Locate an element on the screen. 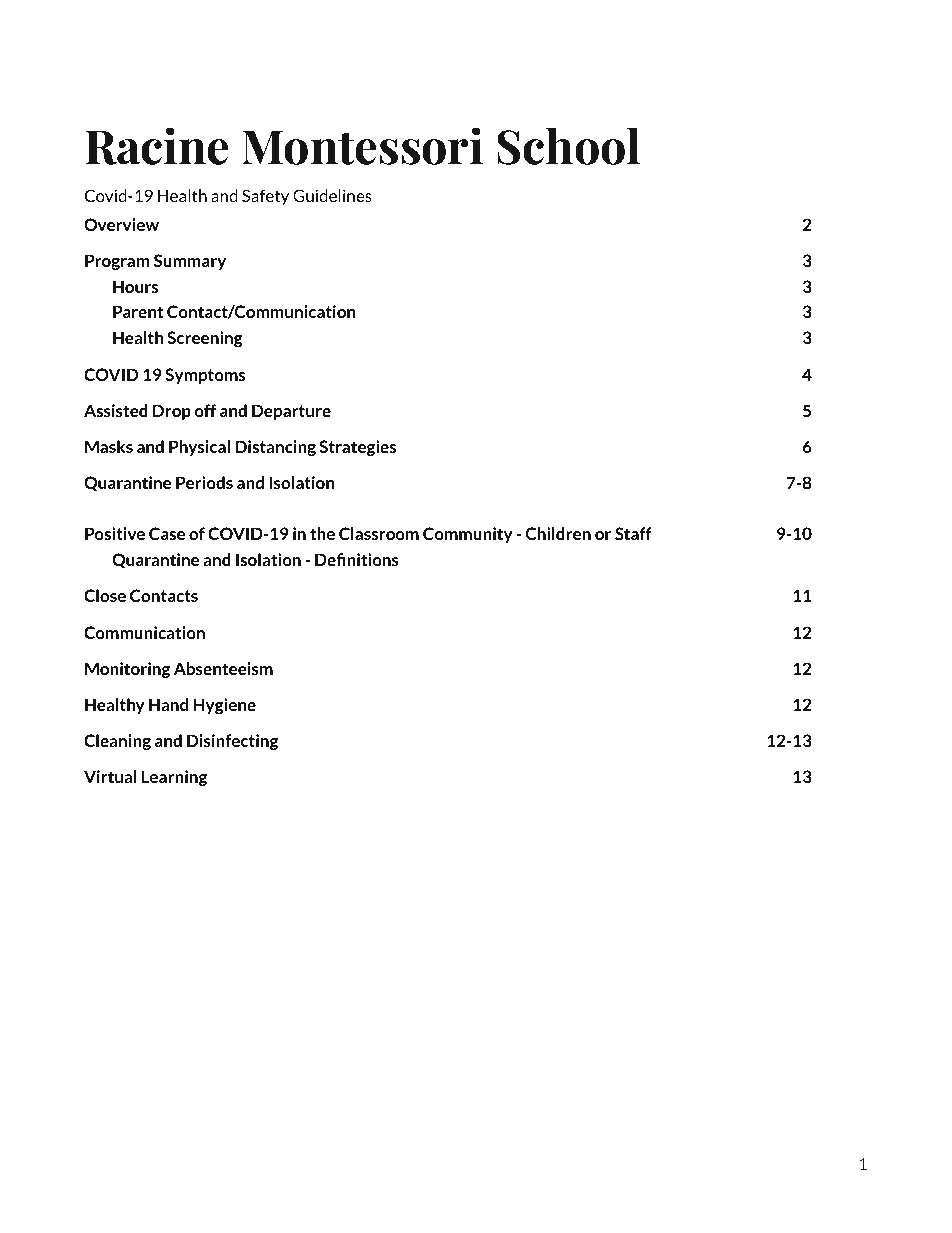 Image resolution: width=952 pixels, height=1233 pixels. School is located at coordinates (568, 146).
